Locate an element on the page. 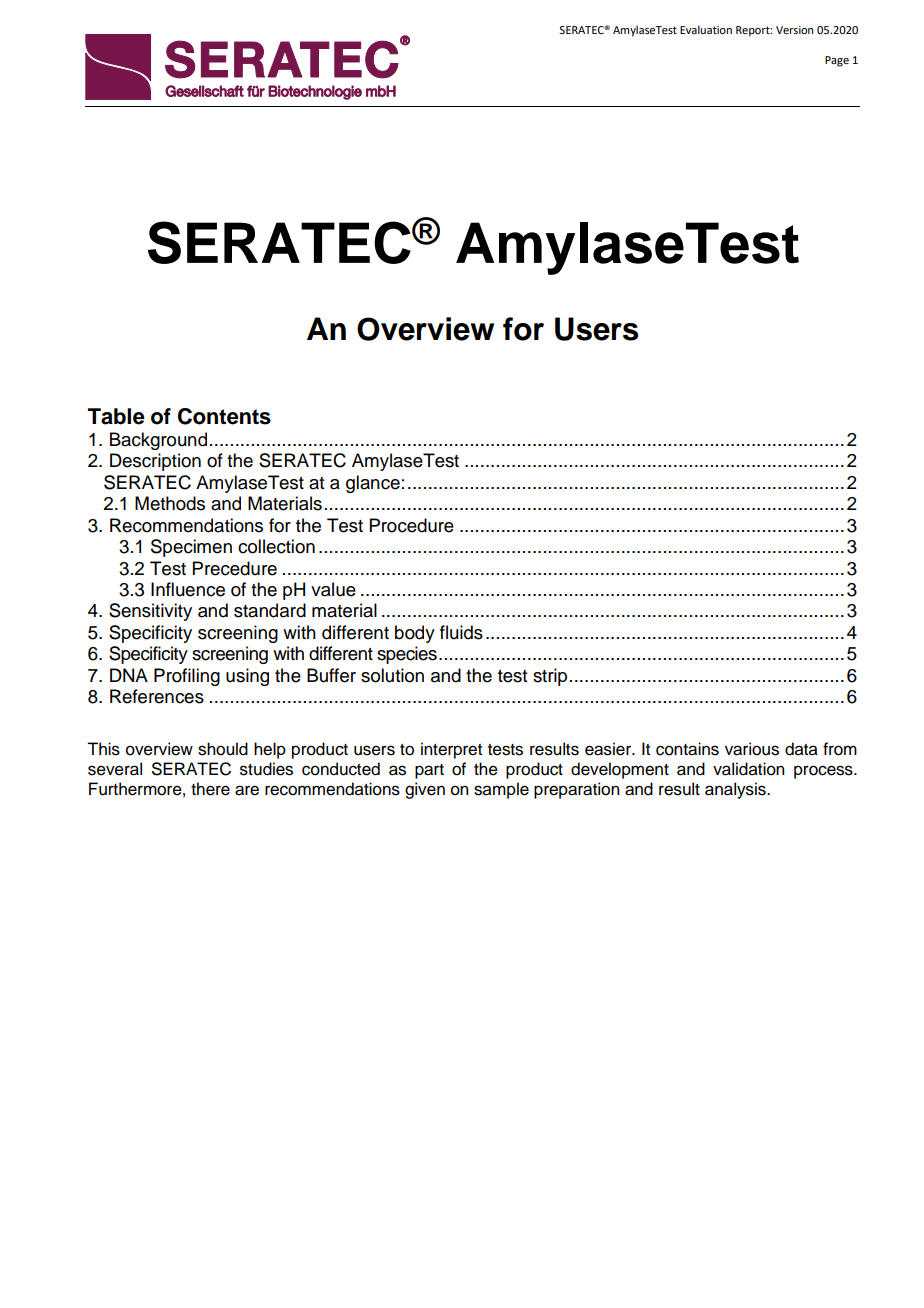 This page has height=1308, width=924. there is located at coordinates (210, 789).
